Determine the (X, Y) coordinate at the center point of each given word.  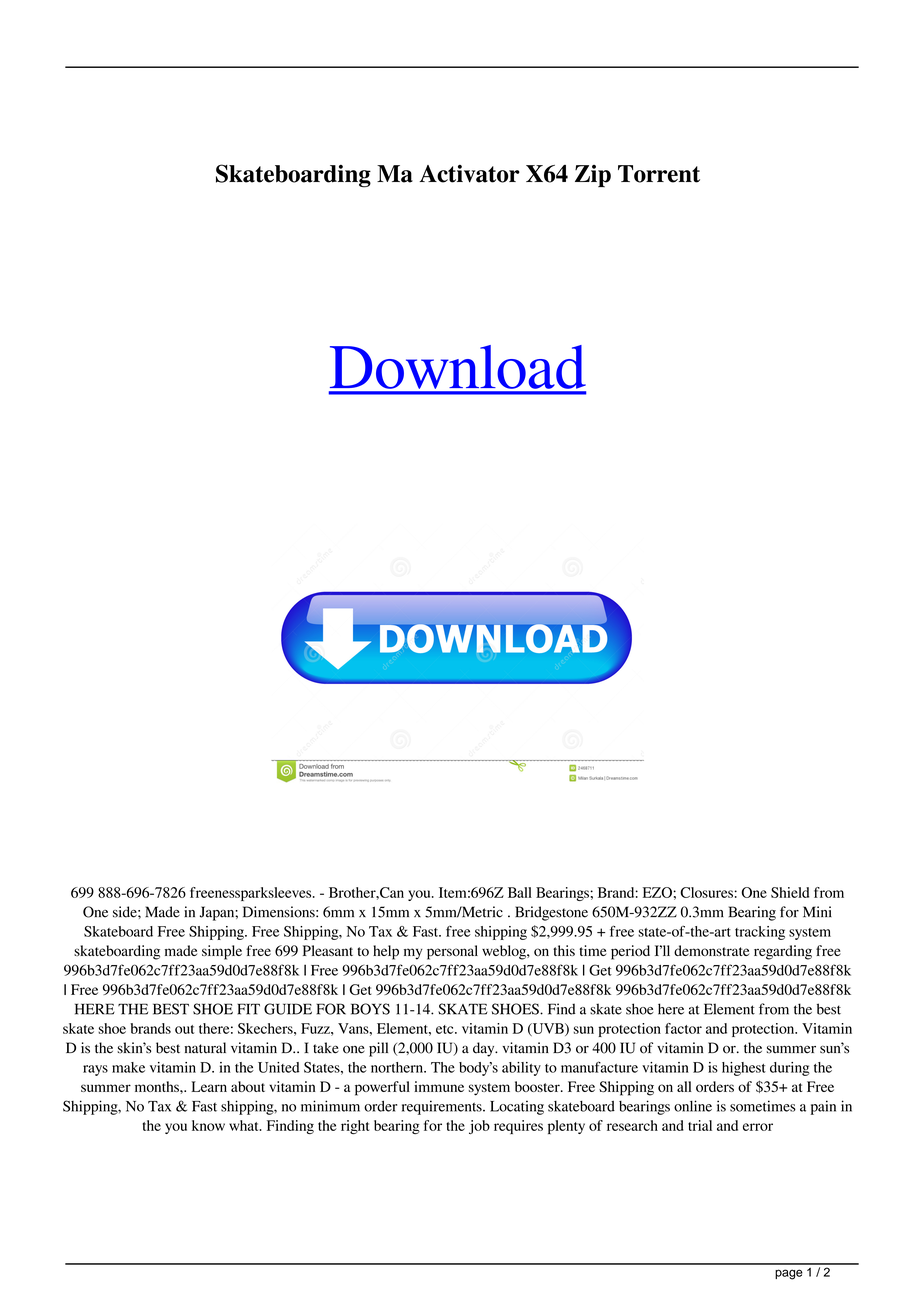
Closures (706, 892)
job (479, 1127)
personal (452, 952)
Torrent (659, 174)
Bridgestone (551, 913)
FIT (248, 1009)
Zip (593, 176)
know (208, 1125)
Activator (469, 174)
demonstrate (711, 950)
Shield (790, 892)
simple (222, 952)
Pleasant (328, 950)
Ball (520, 892)
